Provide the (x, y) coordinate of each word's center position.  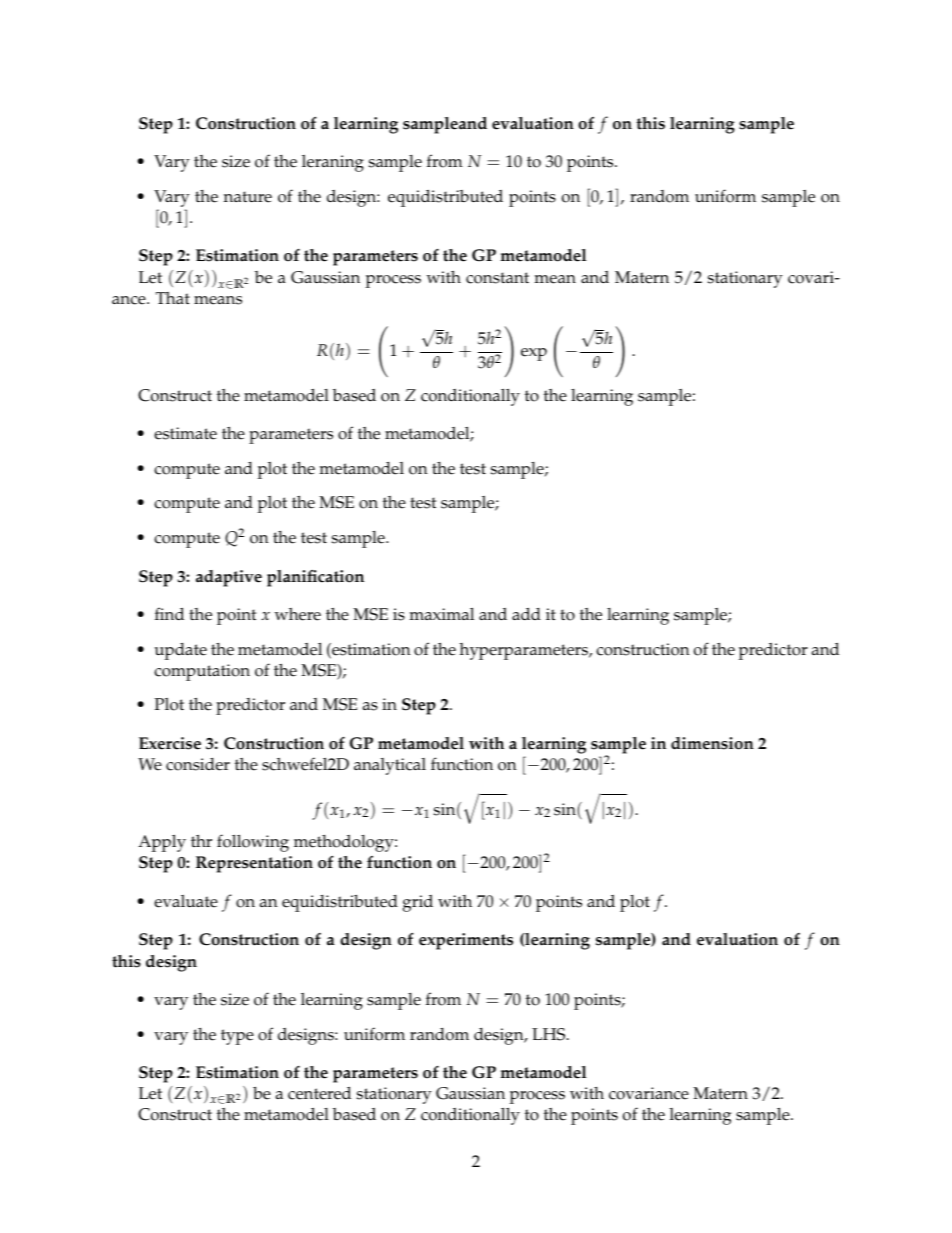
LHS (550, 1034)
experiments (466, 941)
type (237, 1037)
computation (202, 672)
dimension (712, 743)
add (526, 613)
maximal (441, 613)
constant (497, 278)
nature (248, 197)
